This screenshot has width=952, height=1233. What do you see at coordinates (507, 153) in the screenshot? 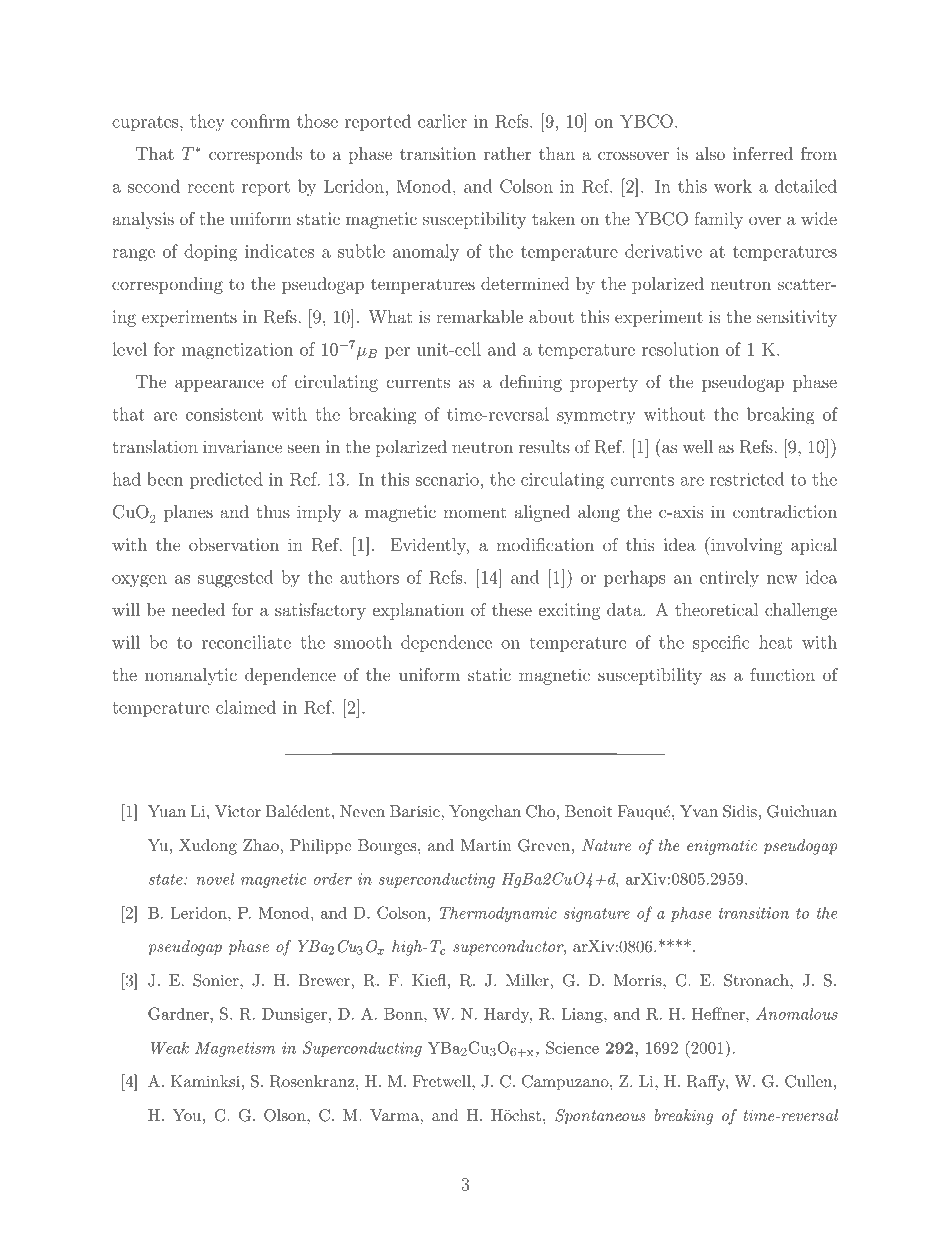
I see `rather` at bounding box center [507, 153].
